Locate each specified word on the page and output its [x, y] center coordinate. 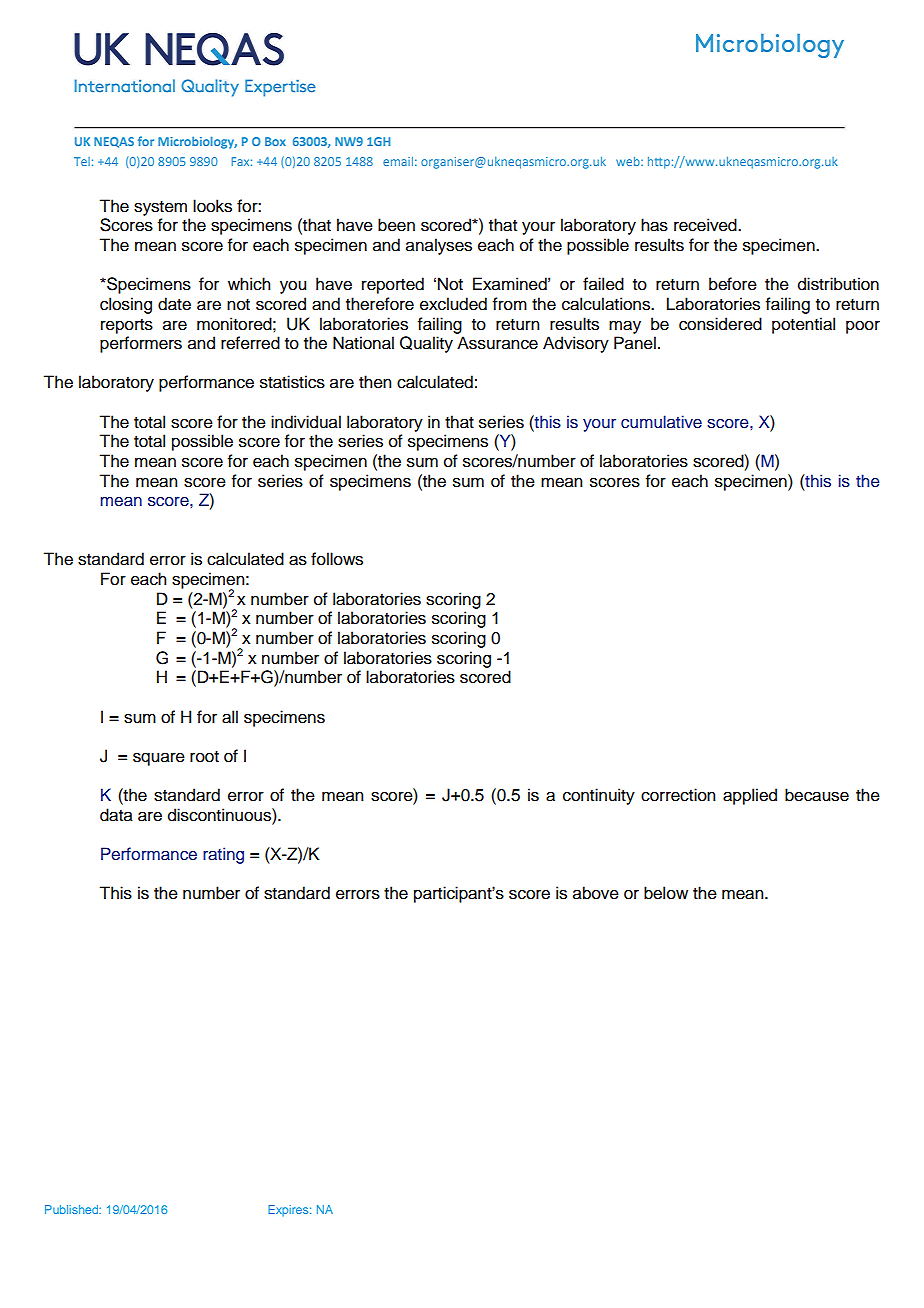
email [398, 161]
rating [223, 855]
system [160, 208]
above [596, 893]
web [629, 161]
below [666, 893]
